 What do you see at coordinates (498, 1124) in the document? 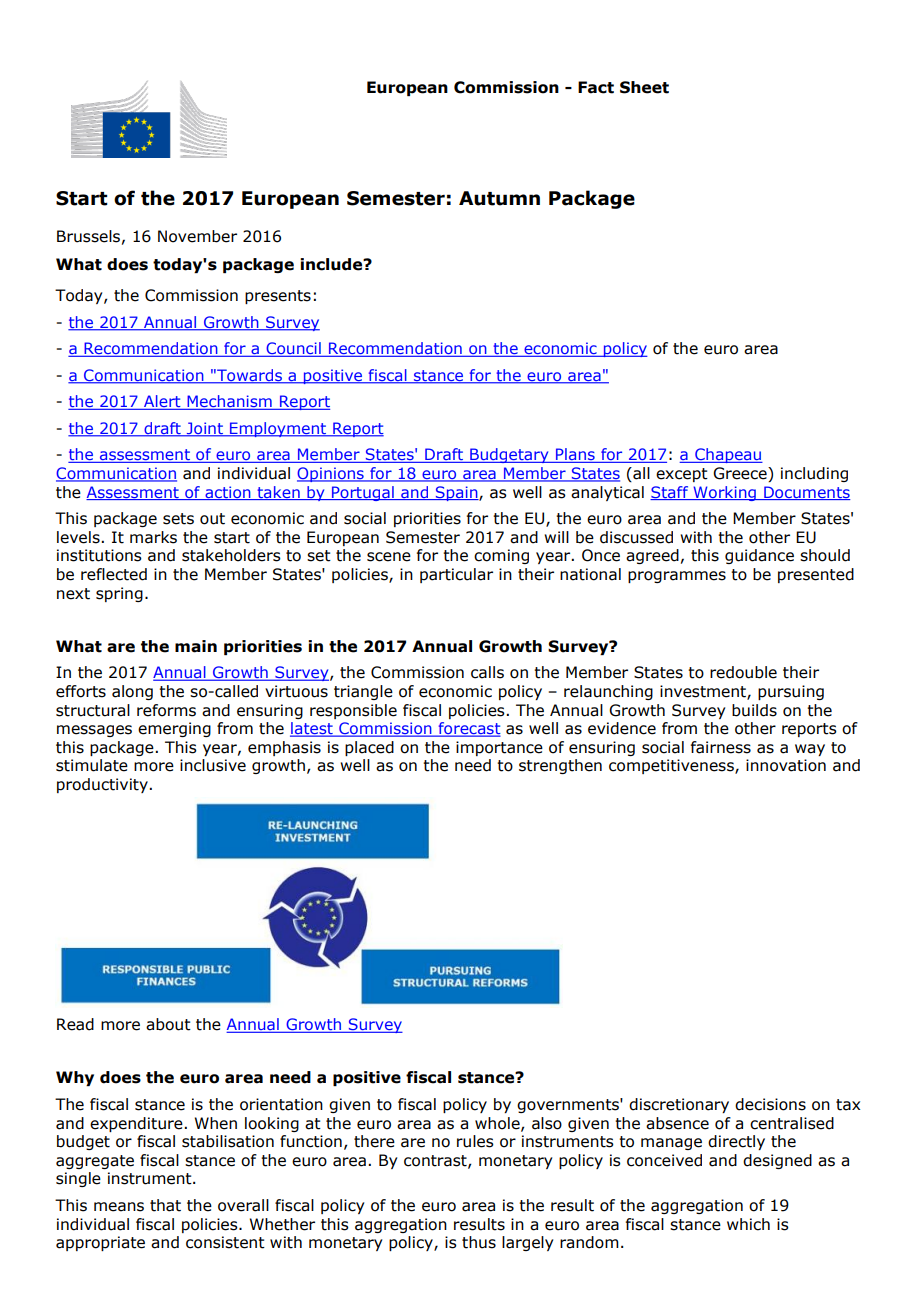
I see `whole` at bounding box center [498, 1124].
